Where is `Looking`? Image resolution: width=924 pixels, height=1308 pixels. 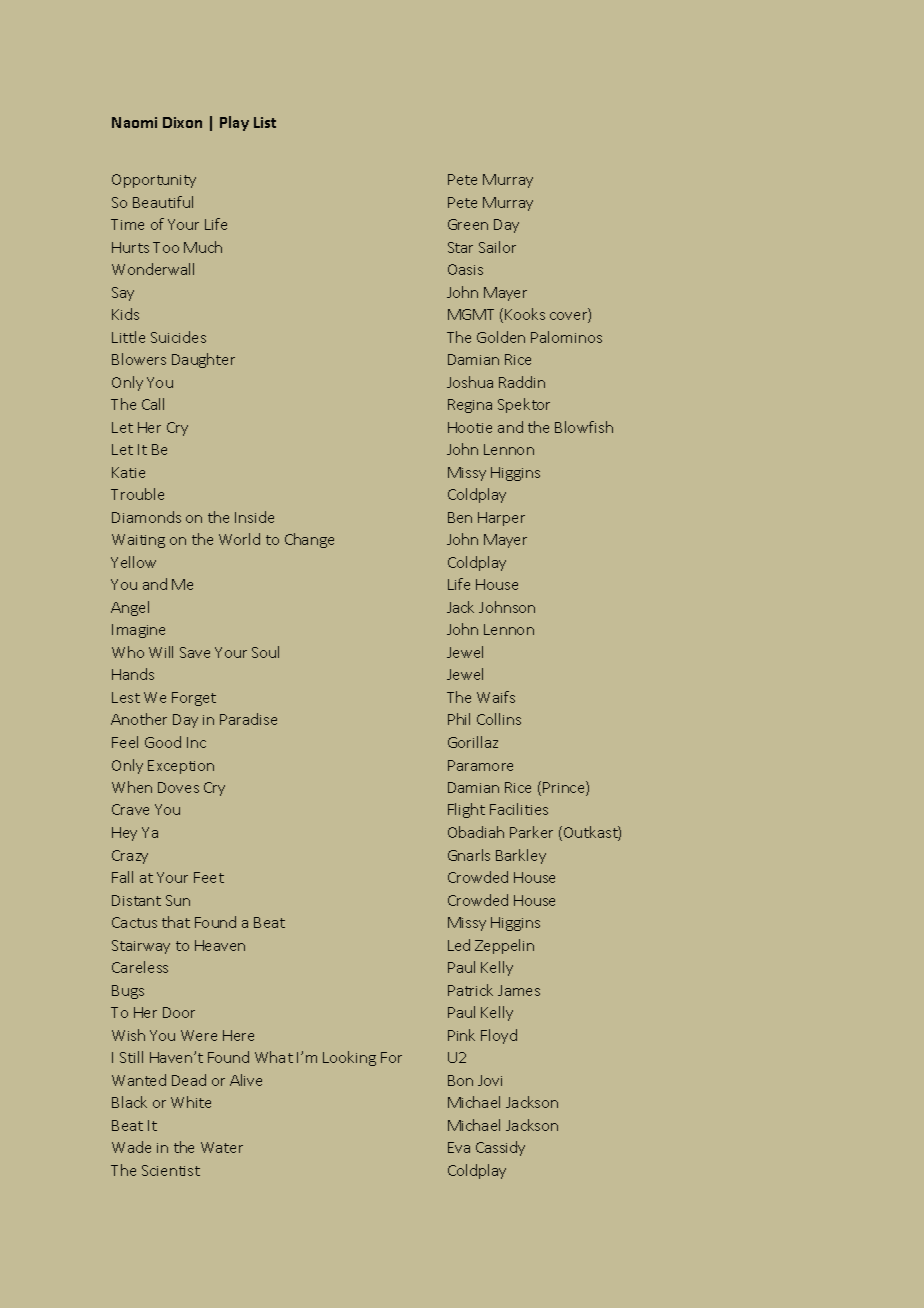 Looking is located at coordinates (349, 1058).
